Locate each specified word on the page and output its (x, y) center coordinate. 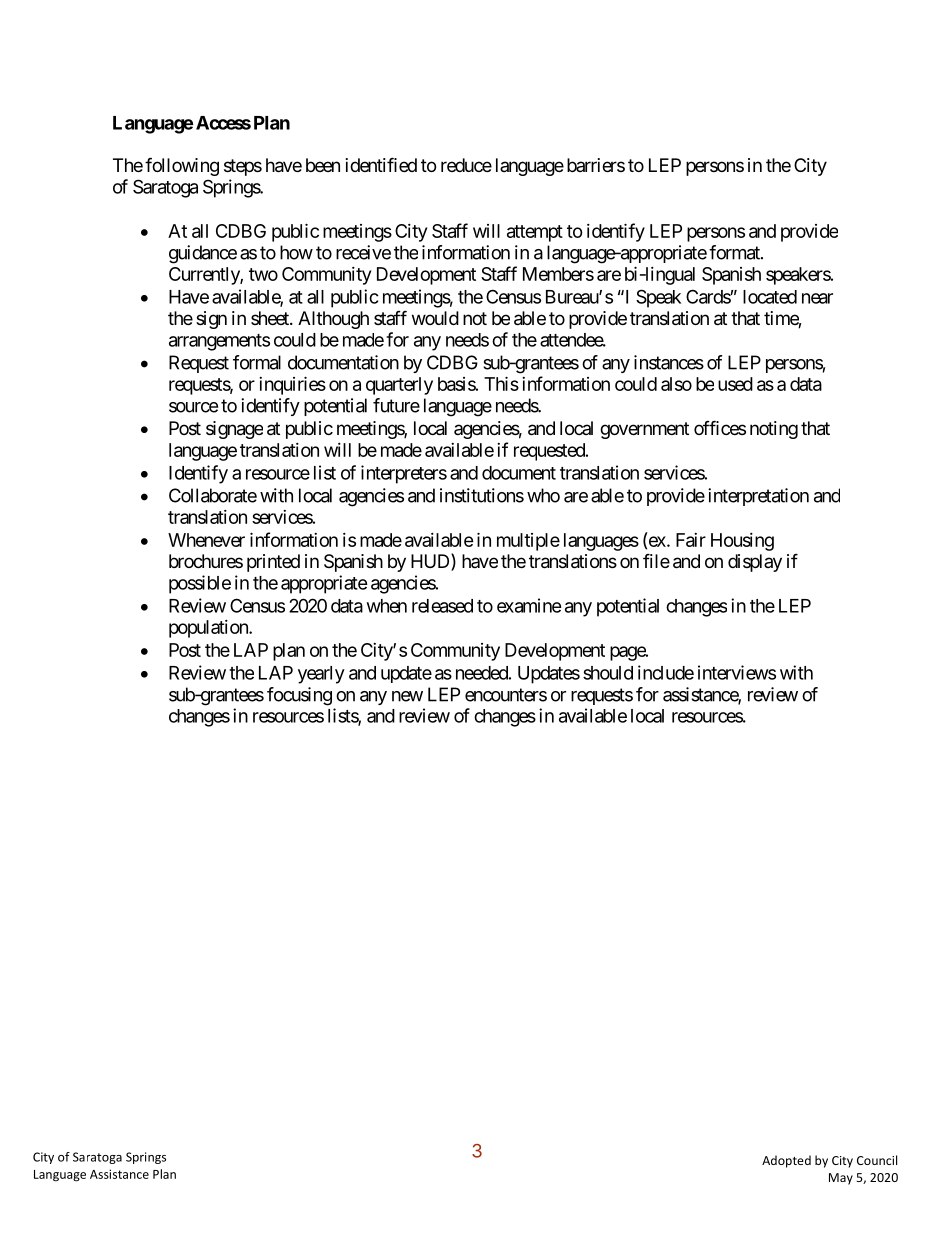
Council (877, 1160)
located (770, 297)
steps (243, 167)
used (735, 384)
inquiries (292, 385)
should (608, 673)
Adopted (786, 1161)
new (407, 696)
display (755, 563)
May (841, 1179)
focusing (299, 696)
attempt (535, 233)
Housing (742, 542)
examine (529, 605)
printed (273, 563)
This (501, 383)
